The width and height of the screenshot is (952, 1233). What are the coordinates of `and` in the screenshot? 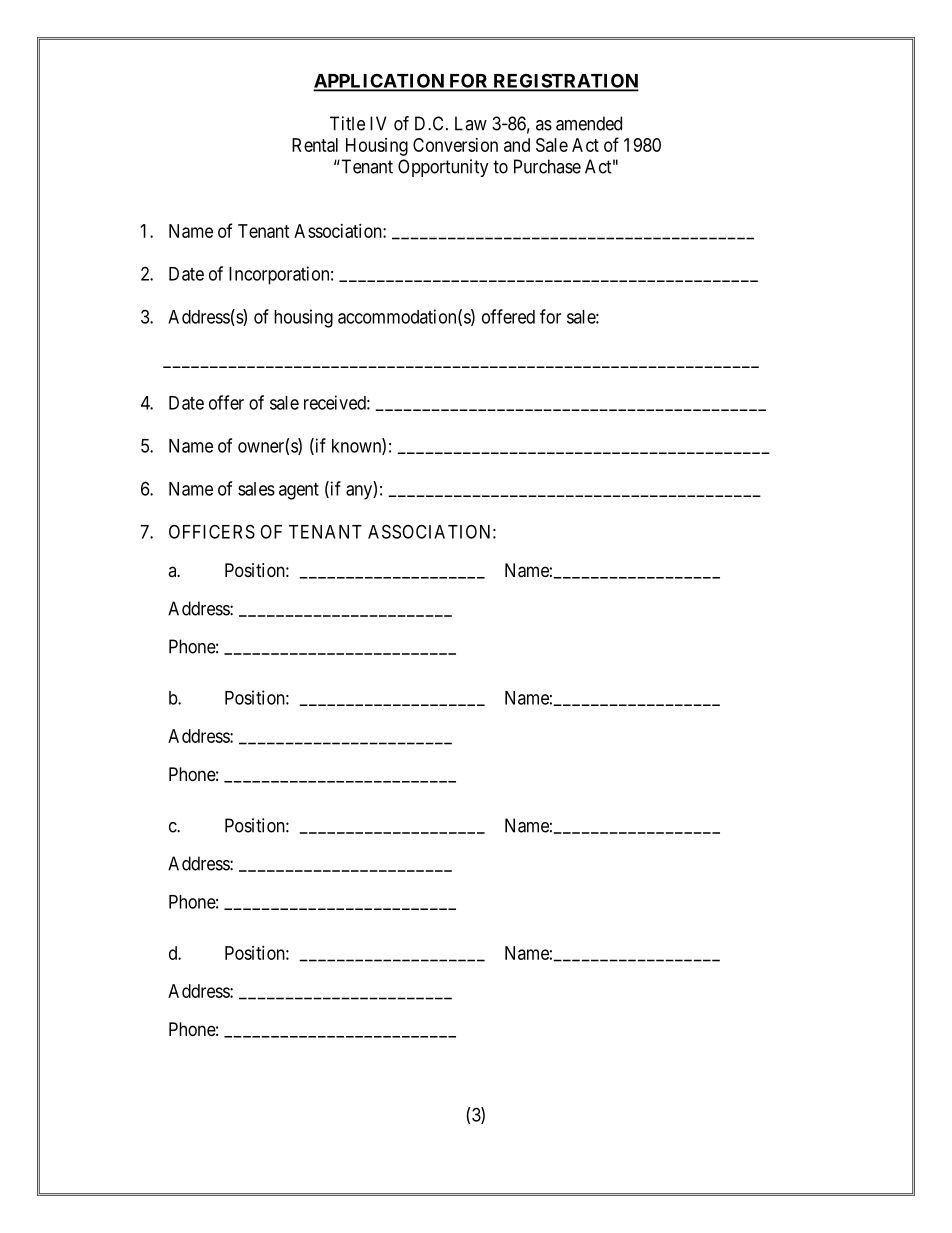 It's located at (517, 145).
